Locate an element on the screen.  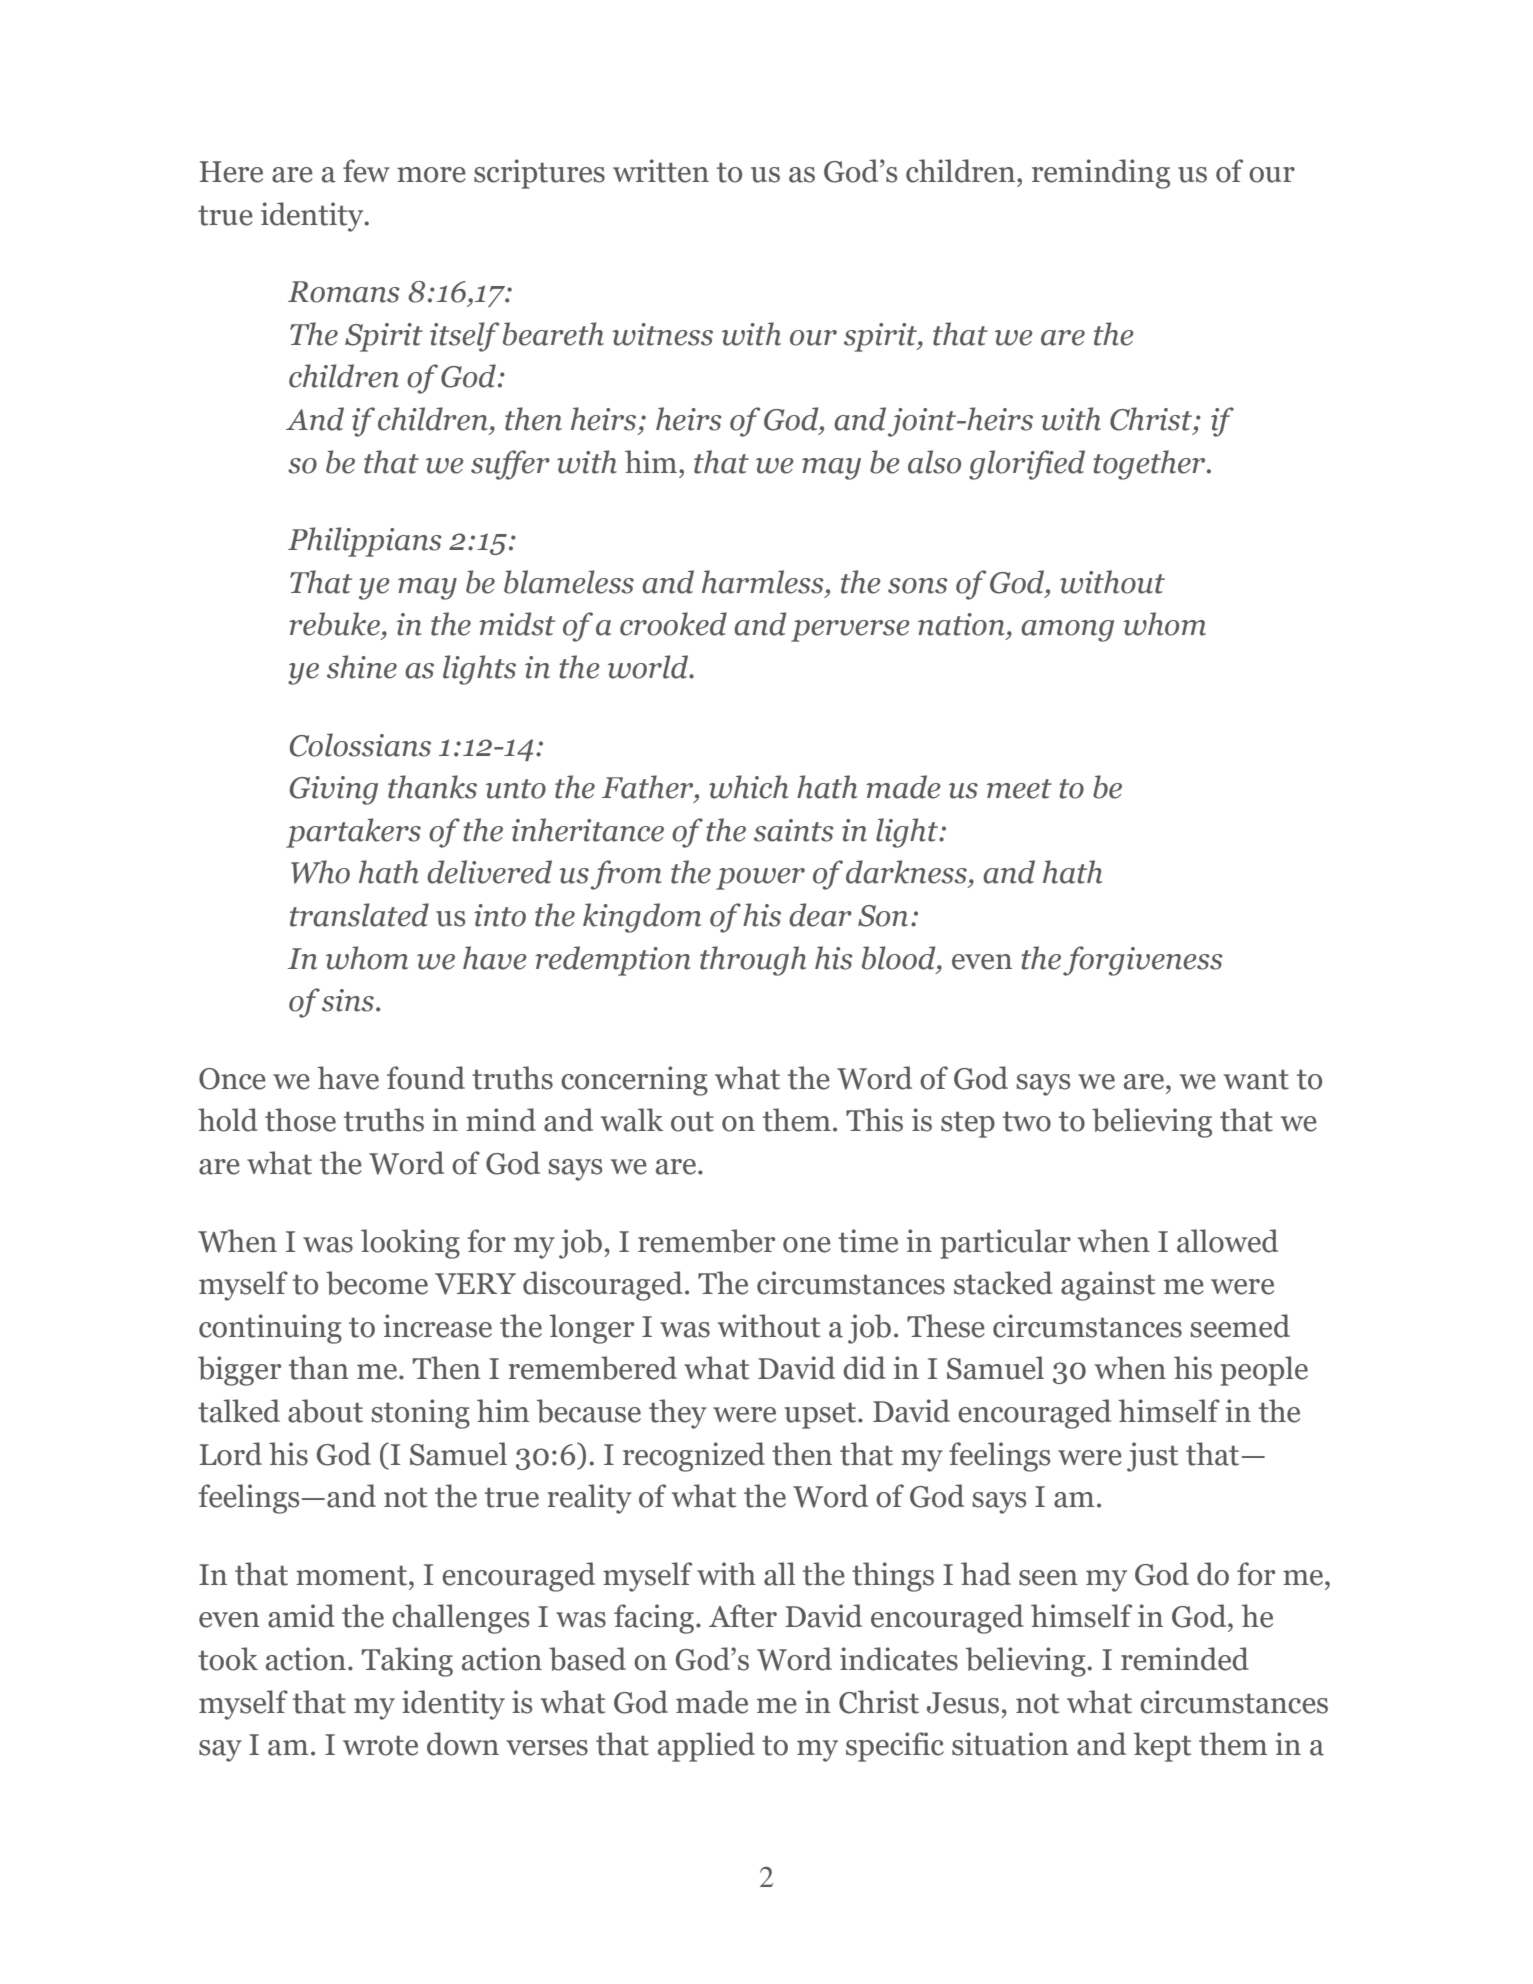
together is located at coordinates (1150, 465).
